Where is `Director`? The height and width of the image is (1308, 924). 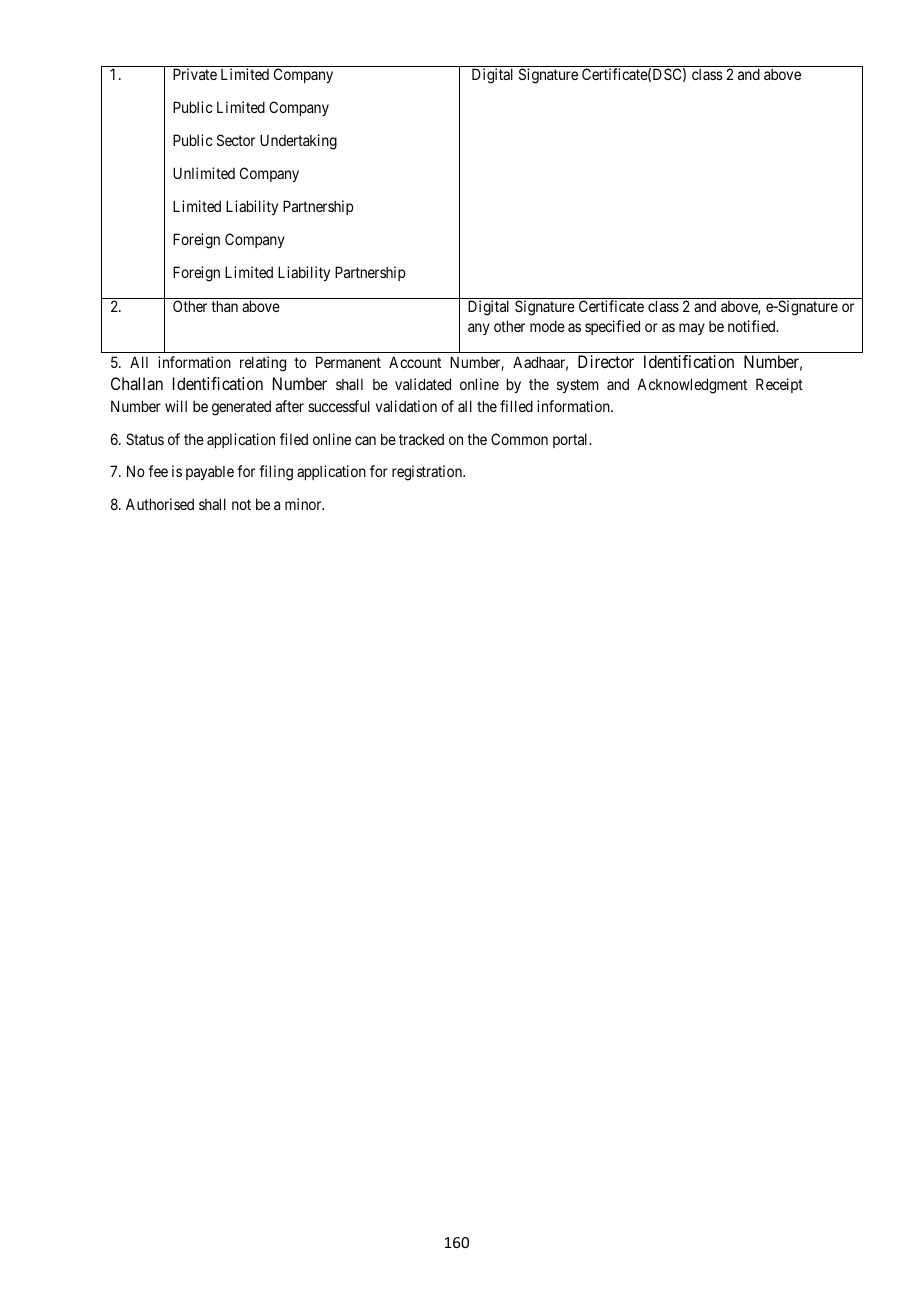
Director is located at coordinates (606, 361).
